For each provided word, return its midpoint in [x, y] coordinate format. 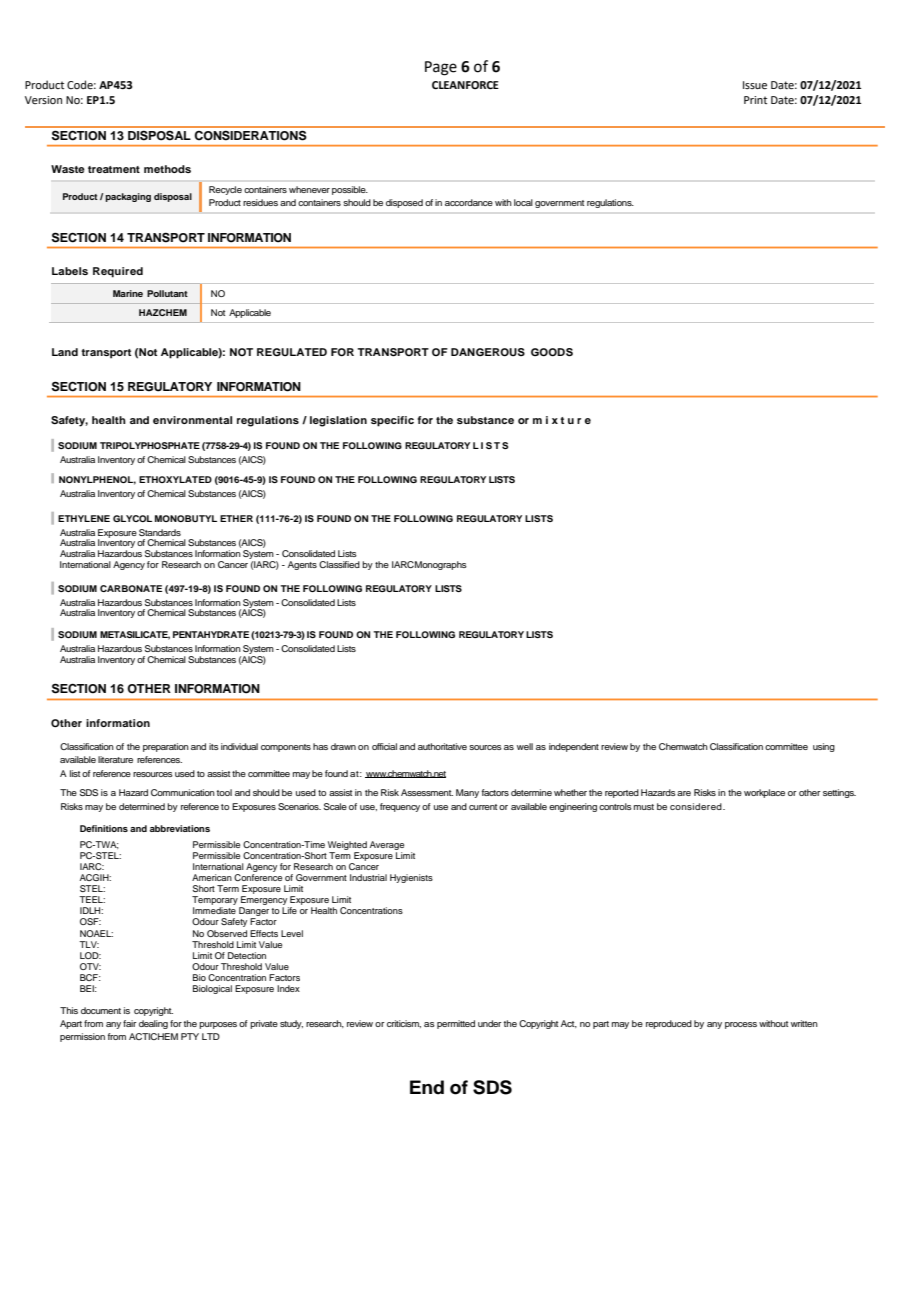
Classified [339, 564]
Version [43, 100]
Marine [128, 293]
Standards [160, 532]
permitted [456, 1024]
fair [130, 1023]
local [523, 202]
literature [115, 759]
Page [441, 68]
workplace [764, 793]
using [824, 747]
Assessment [427, 792]
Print [755, 100]
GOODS [552, 352]
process [741, 1025]
